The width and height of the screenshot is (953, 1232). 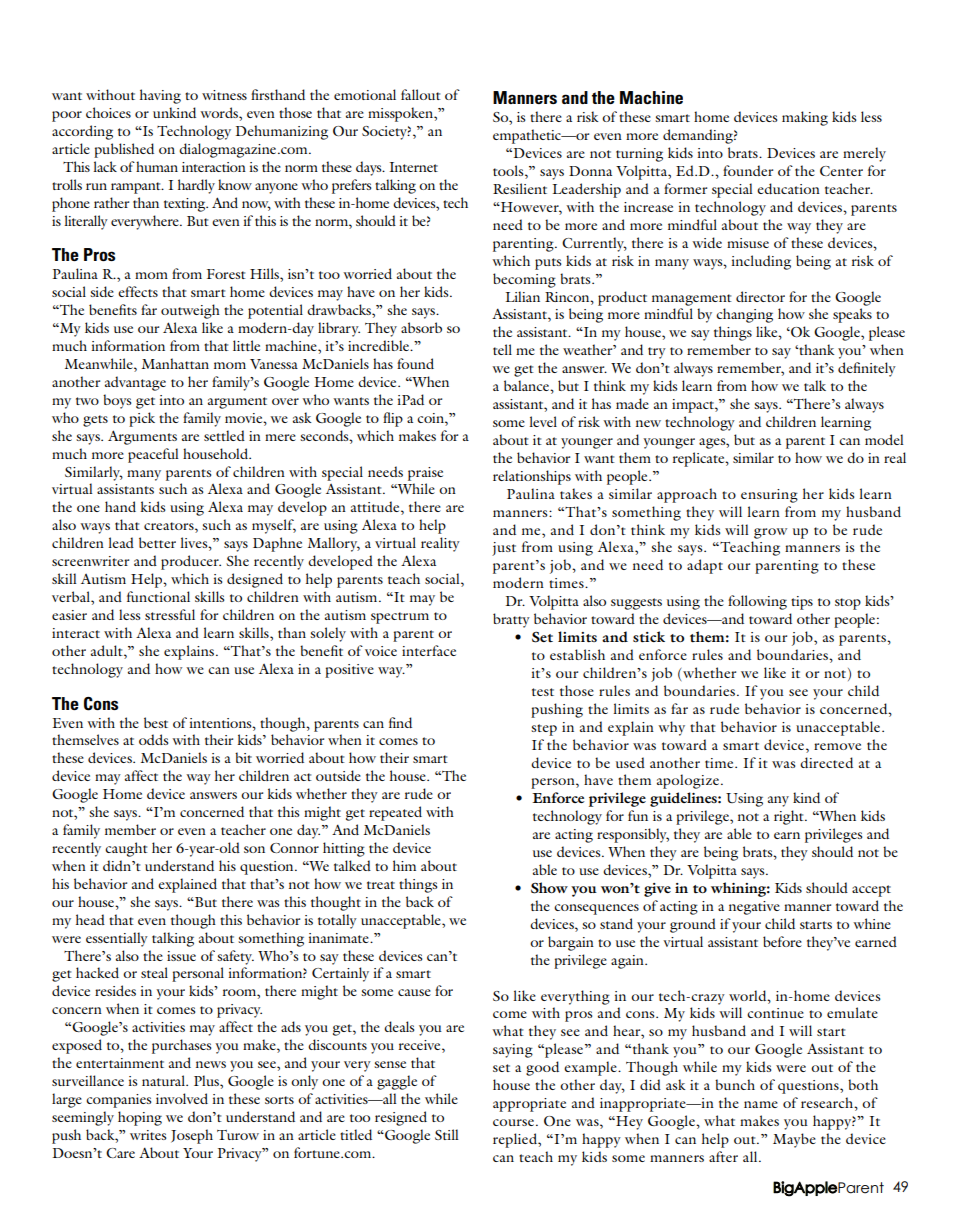 I want to click on making, so click(x=805, y=118).
